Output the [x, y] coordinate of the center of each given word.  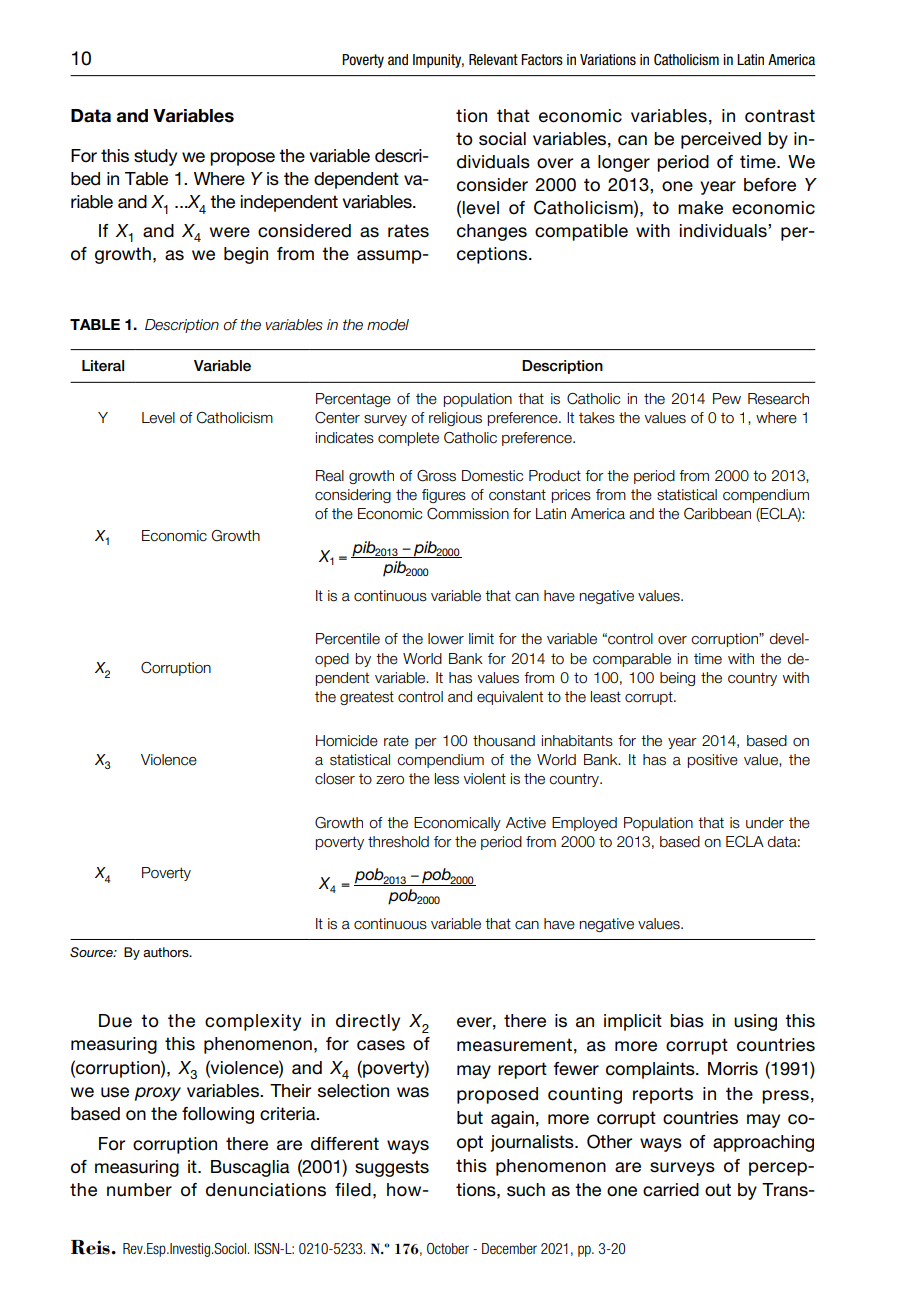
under [765, 823]
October [448, 1248]
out [718, 1190]
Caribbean [717, 514]
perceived [721, 140]
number [139, 1190]
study [155, 157]
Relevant [493, 60]
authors [167, 952]
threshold [398, 842]
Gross [436, 476]
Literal [103, 365]
